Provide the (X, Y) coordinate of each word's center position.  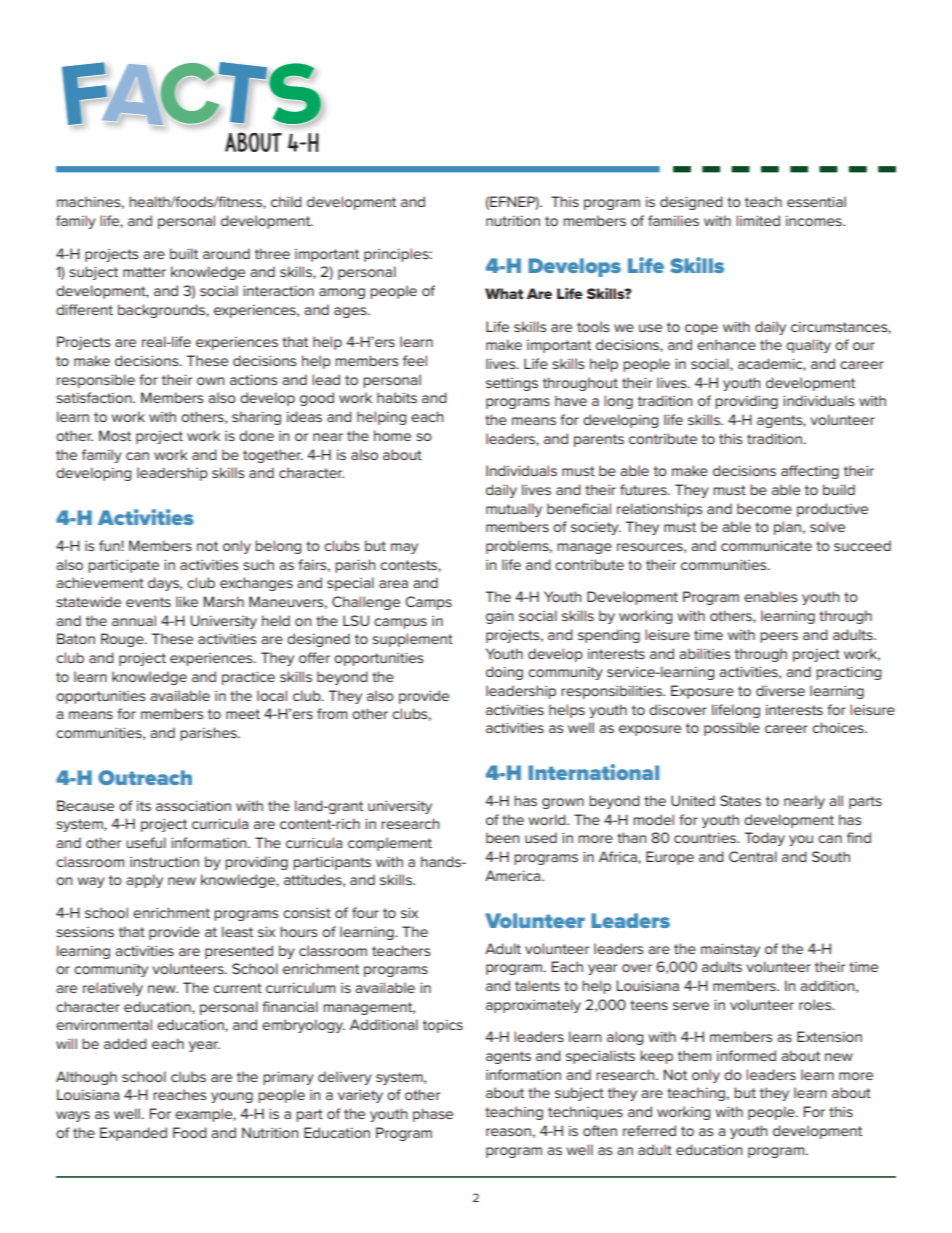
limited (758, 220)
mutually (514, 510)
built (184, 253)
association (193, 805)
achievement (100, 582)
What (504, 293)
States (740, 800)
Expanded (133, 1134)
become (764, 508)
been (502, 837)
